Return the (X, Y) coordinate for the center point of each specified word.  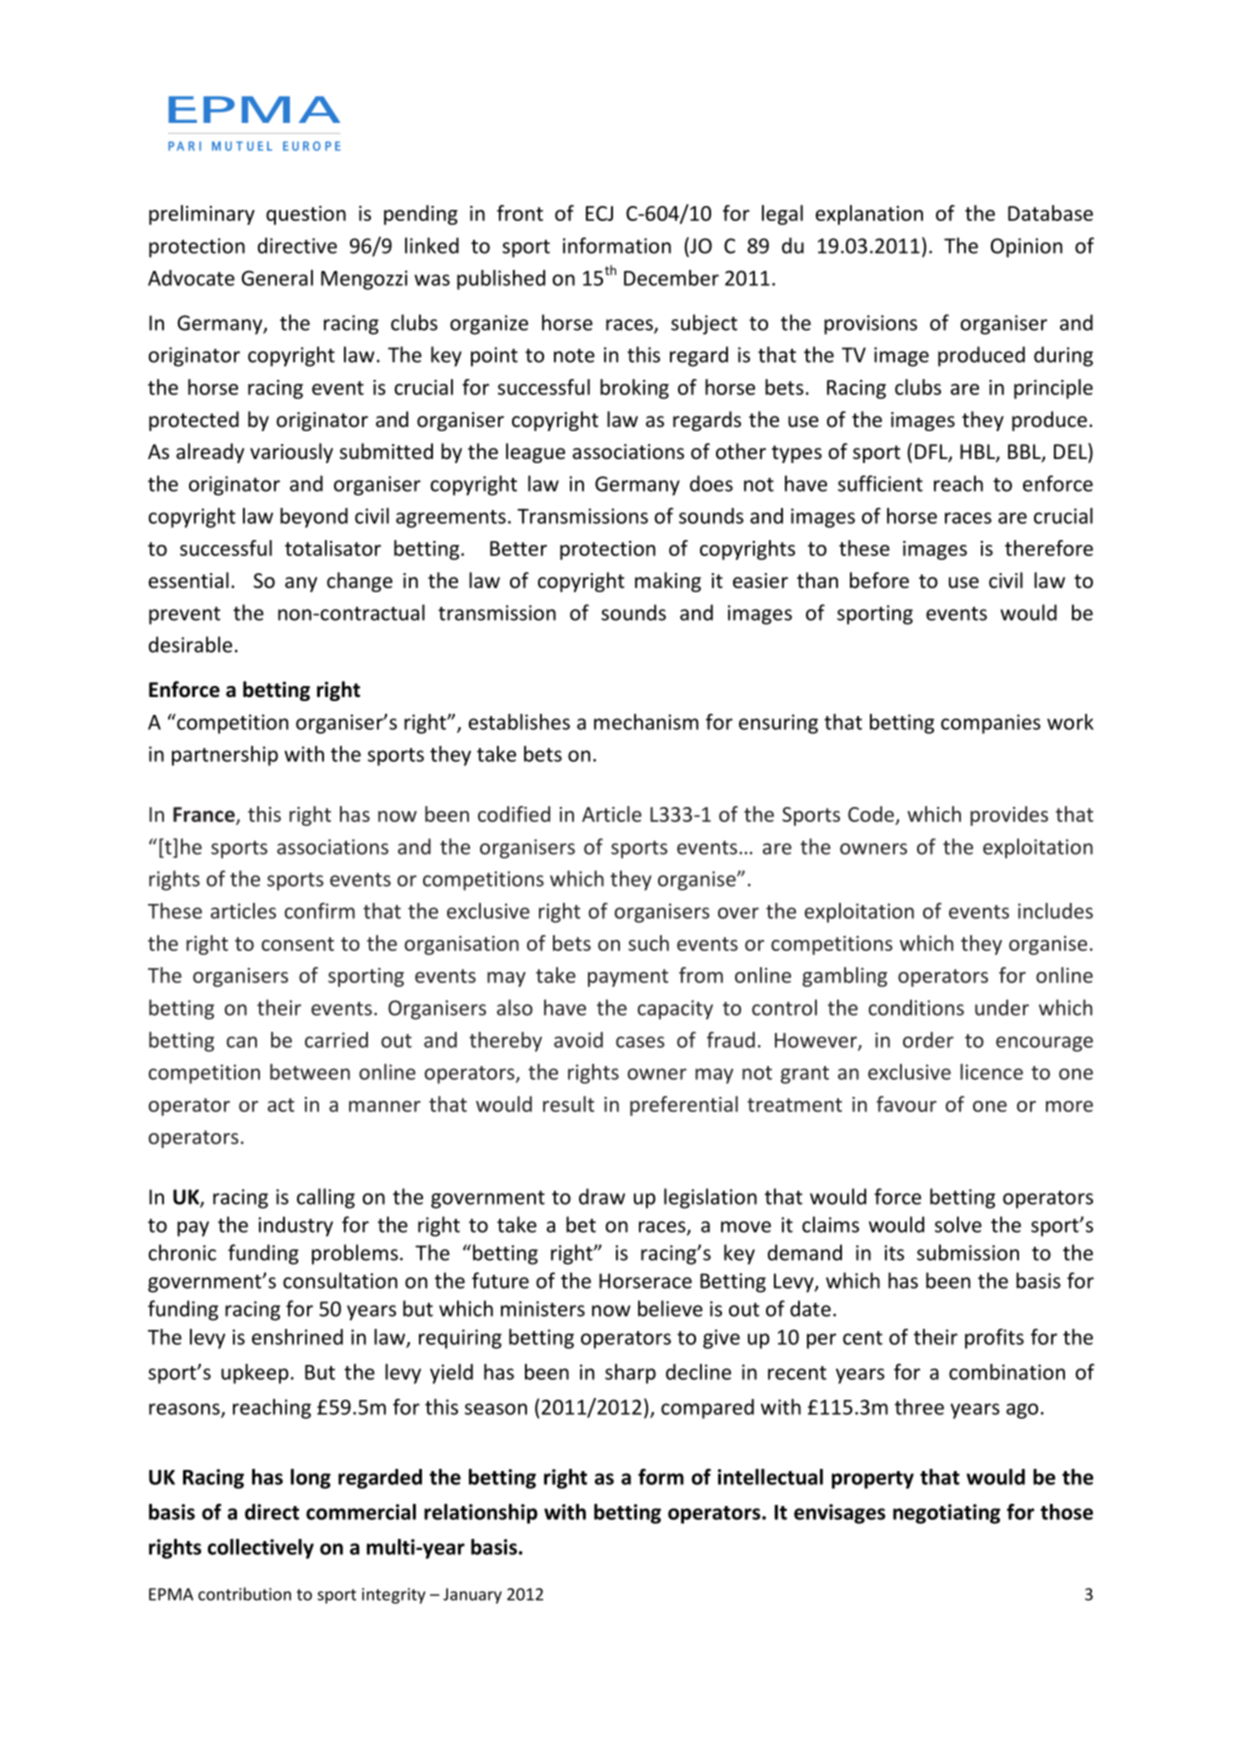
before (879, 580)
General (277, 278)
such (648, 943)
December (671, 278)
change (360, 582)
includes (1055, 911)
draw (602, 1196)
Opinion (1026, 248)
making (668, 582)
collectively (261, 1549)
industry (295, 1226)
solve (958, 1224)
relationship (481, 1514)
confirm (320, 911)
